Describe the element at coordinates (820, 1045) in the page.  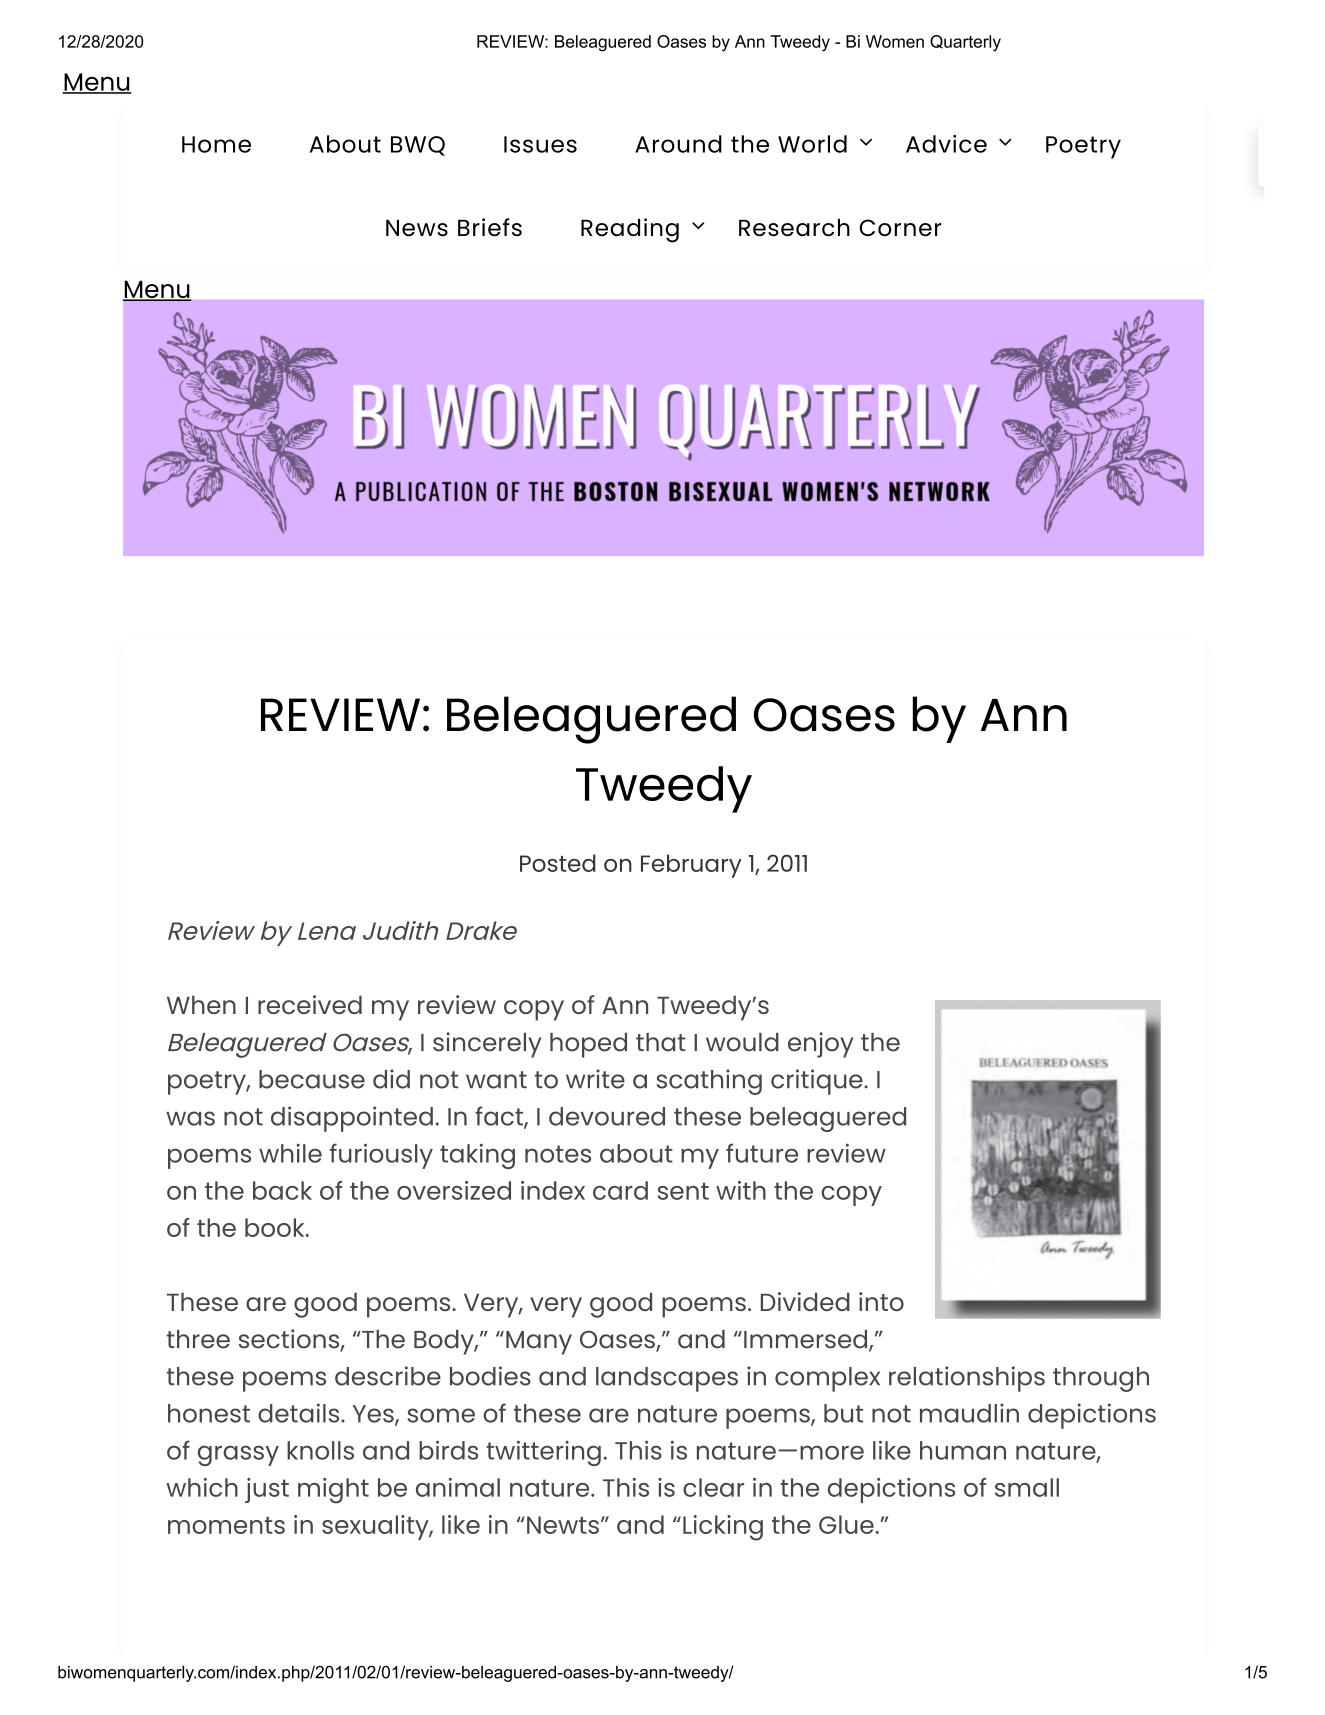
I see `enjoy` at that location.
